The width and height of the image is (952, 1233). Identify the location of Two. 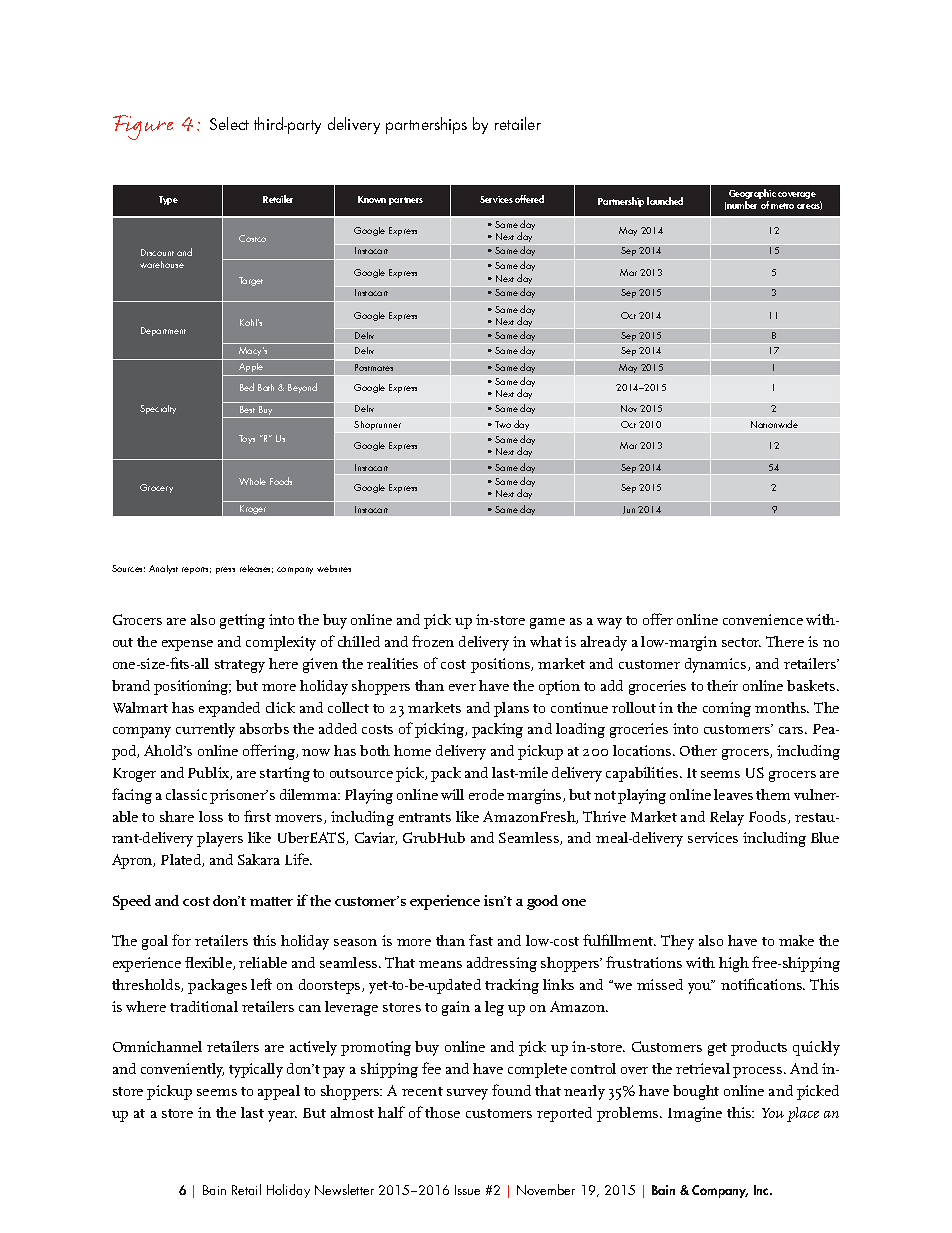
(503, 424).
